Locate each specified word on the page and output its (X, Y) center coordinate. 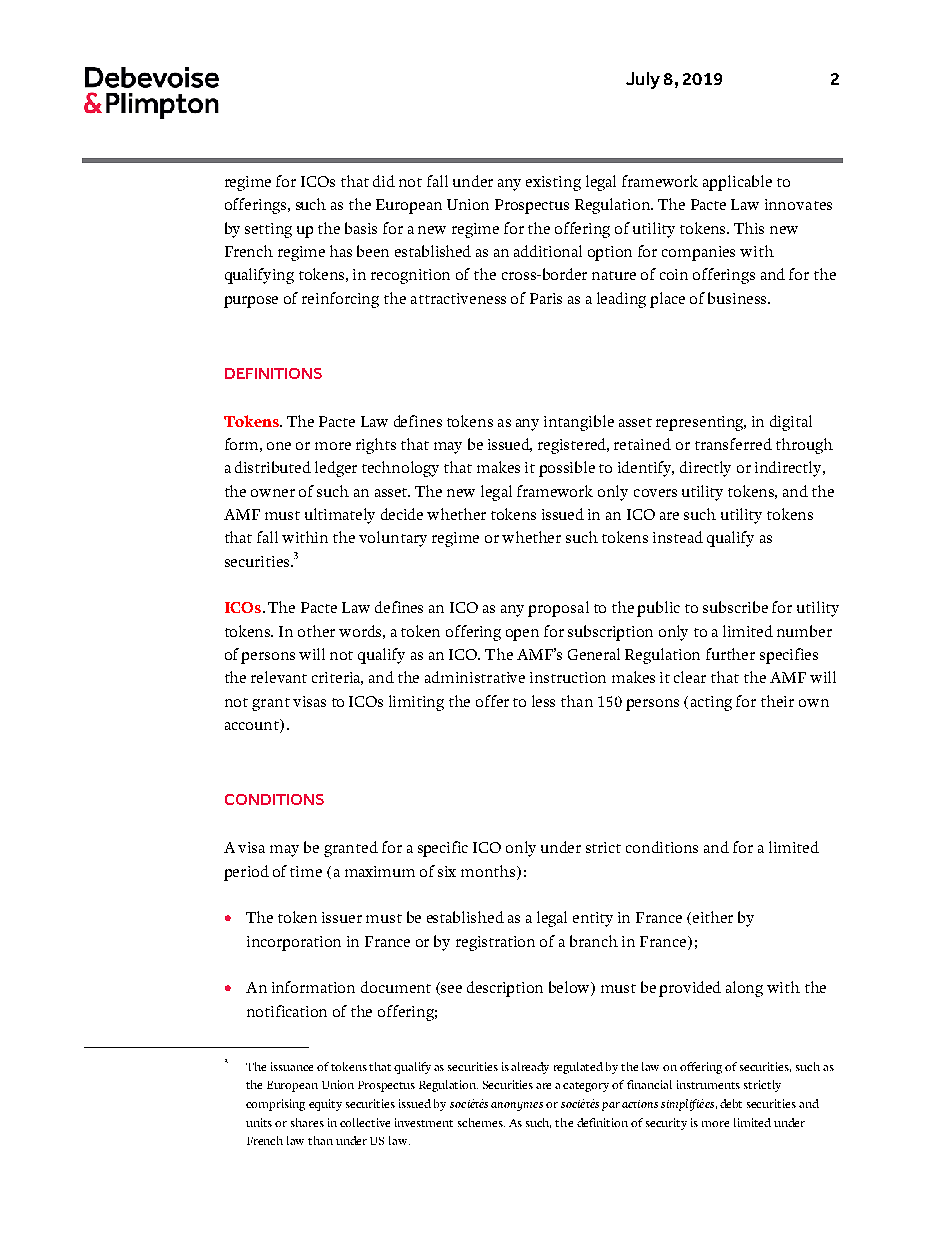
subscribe (735, 607)
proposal (558, 609)
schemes (481, 1122)
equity (325, 1105)
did (384, 181)
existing (553, 183)
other (316, 631)
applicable (737, 183)
